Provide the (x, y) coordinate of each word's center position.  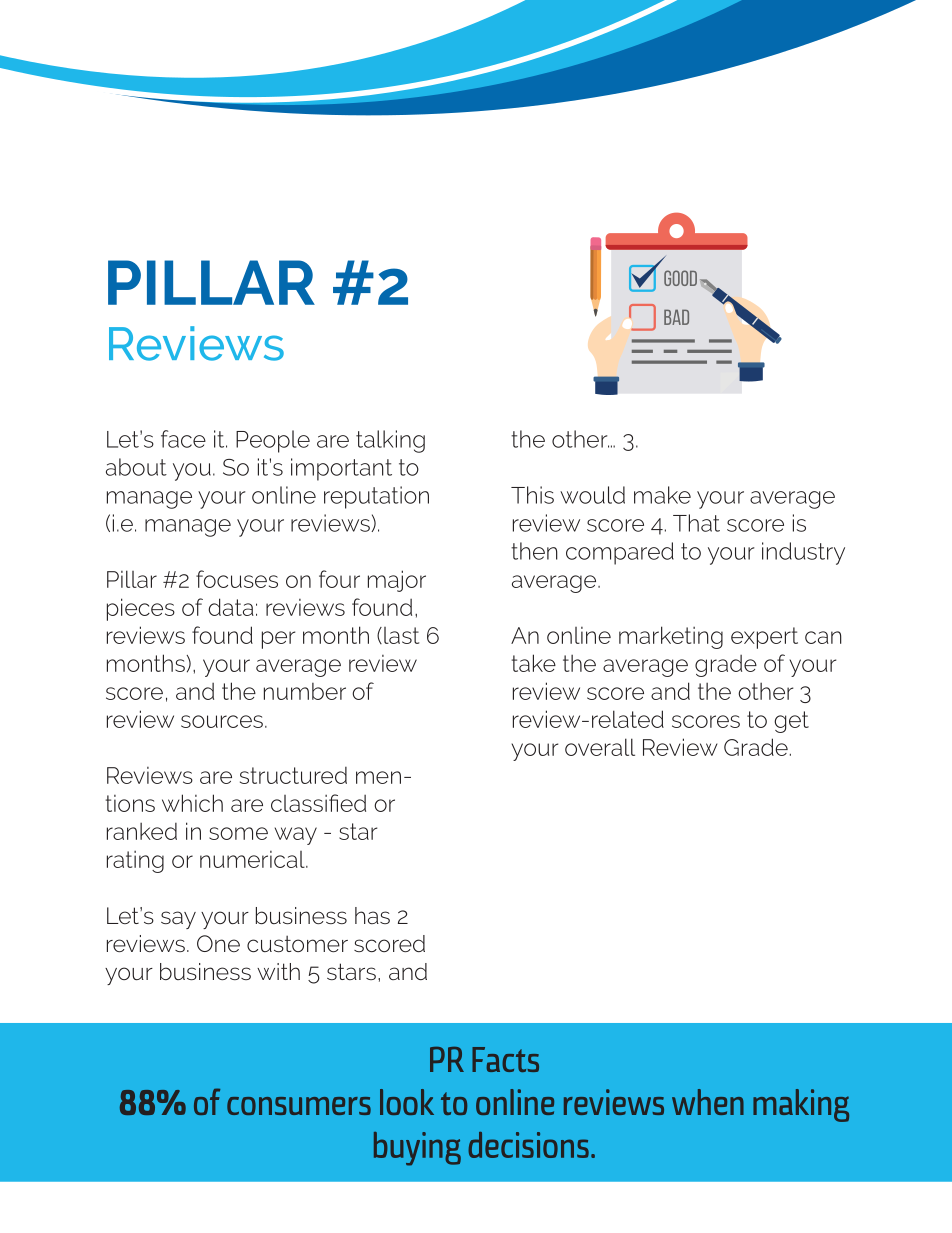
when (708, 1102)
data (231, 607)
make (662, 495)
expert (764, 638)
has (372, 915)
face (183, 439)
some (238, 833)
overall (600, 747)
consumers (299, 1106)
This (532, 495)
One (218, 943)
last (401, 635)
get (791, 722)
